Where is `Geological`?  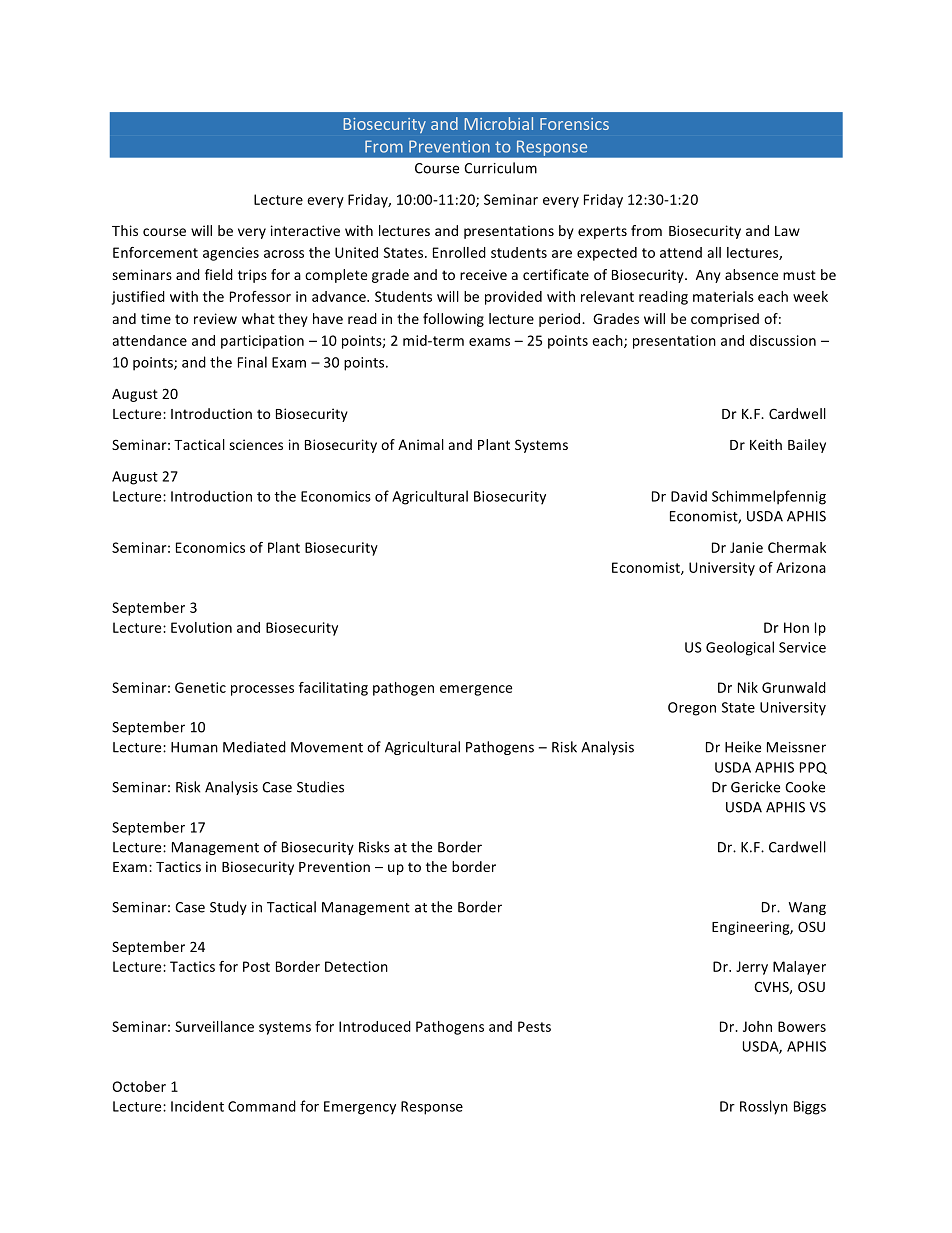 Geological is located at coordinates (740, 648).
